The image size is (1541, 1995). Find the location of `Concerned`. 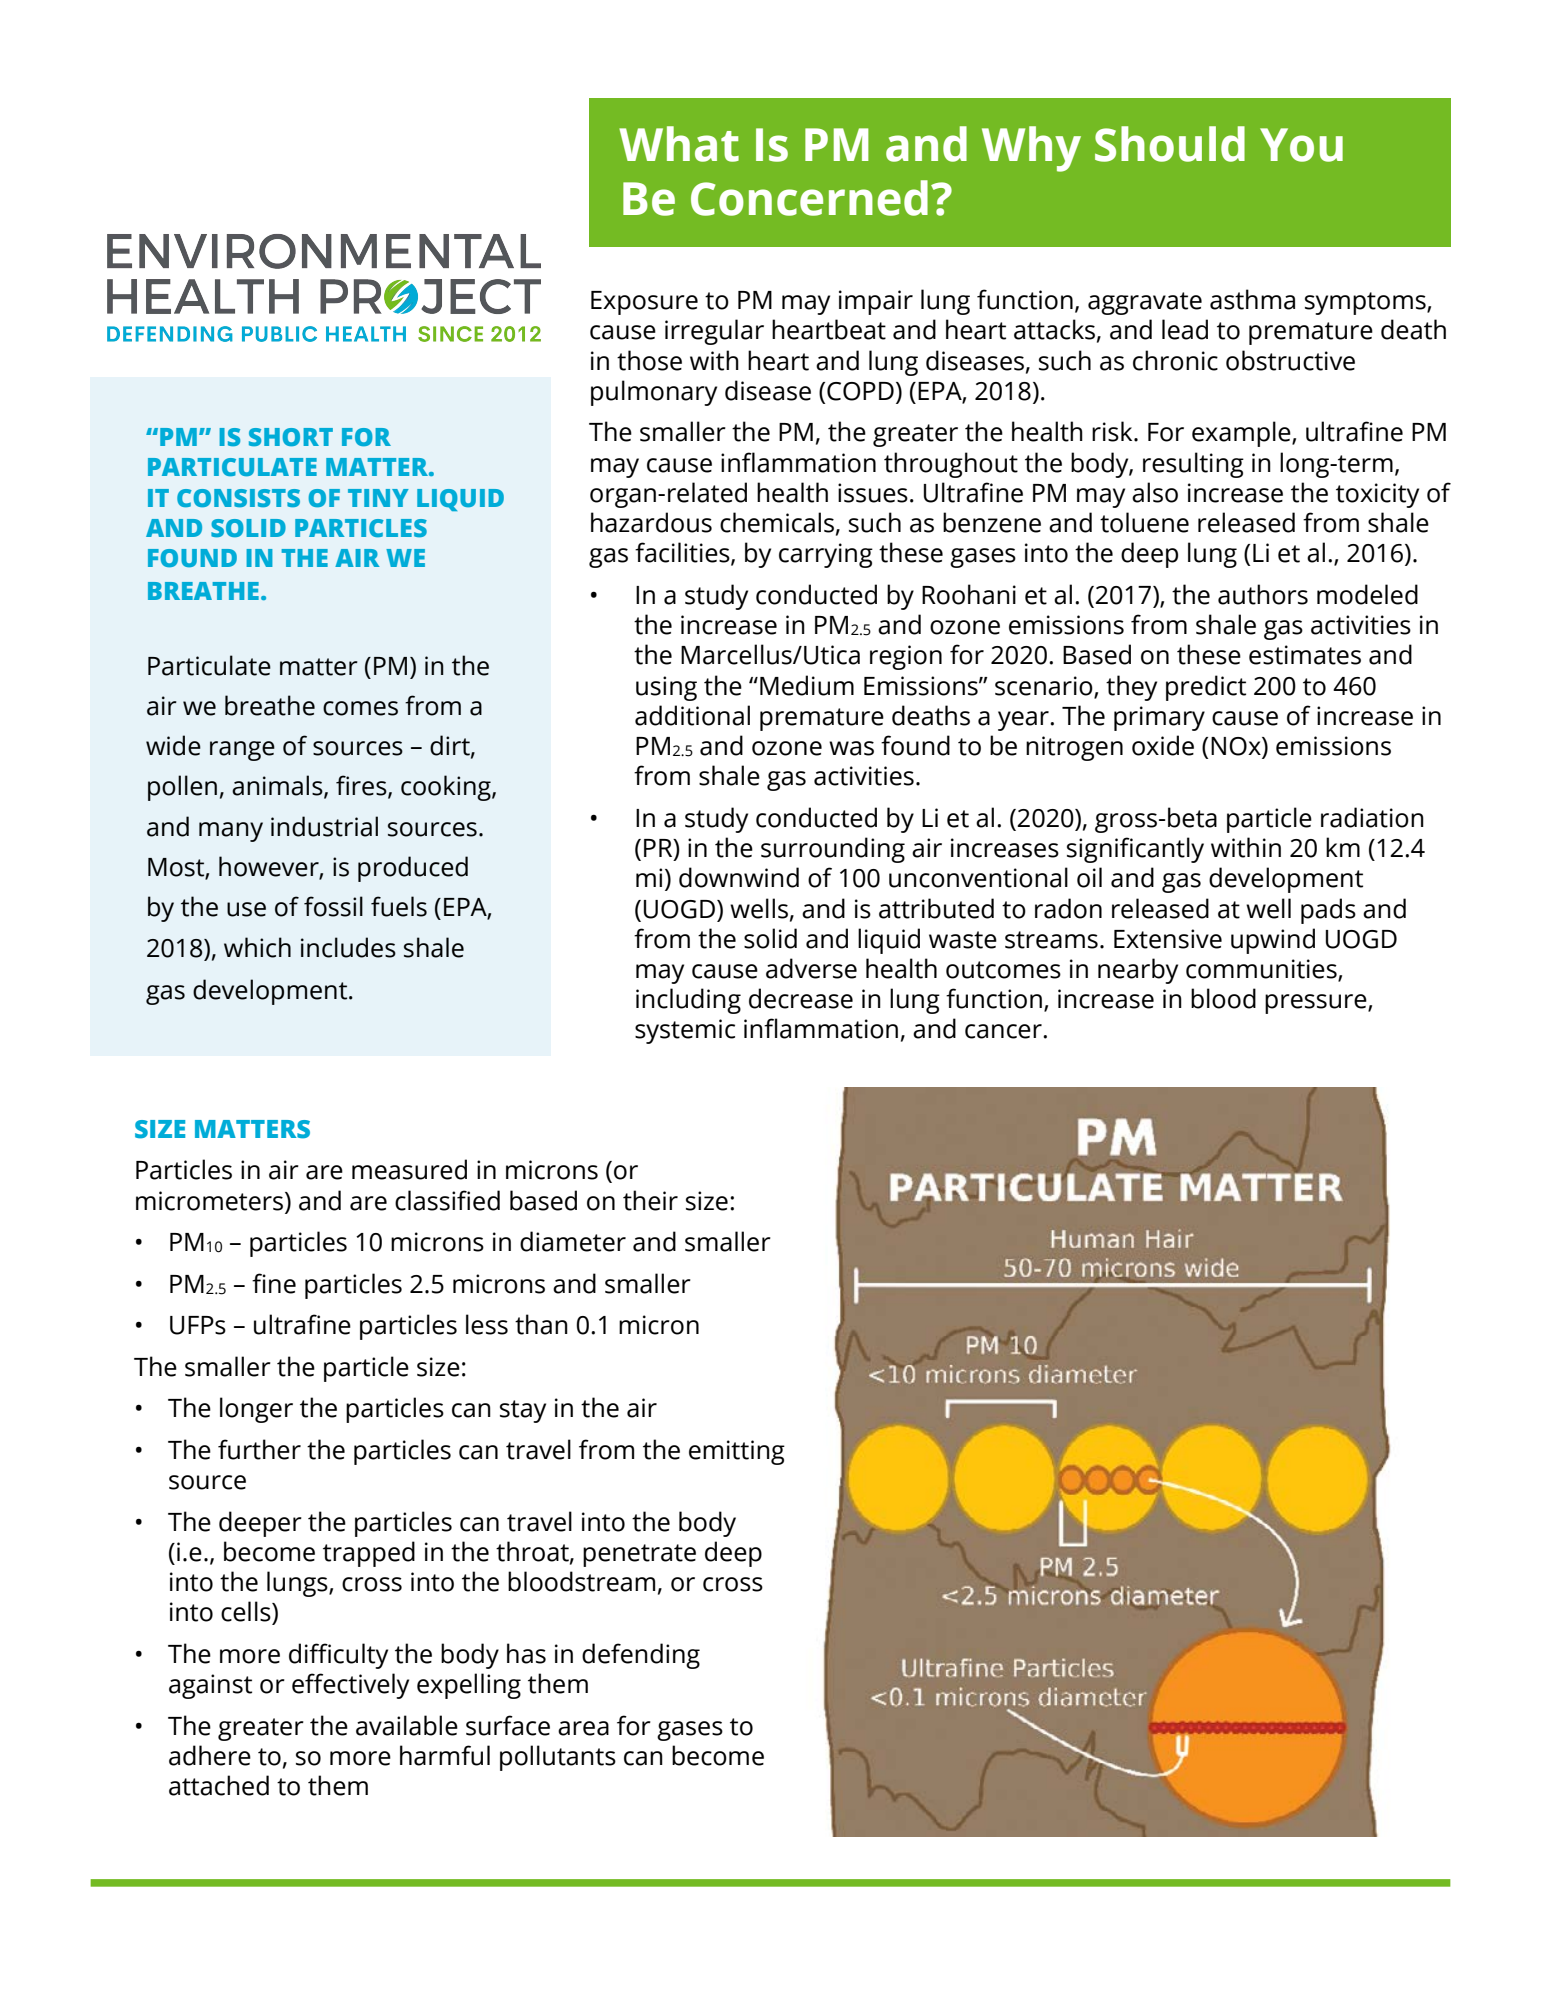

Concerned is located at coordinates (809, 198).
